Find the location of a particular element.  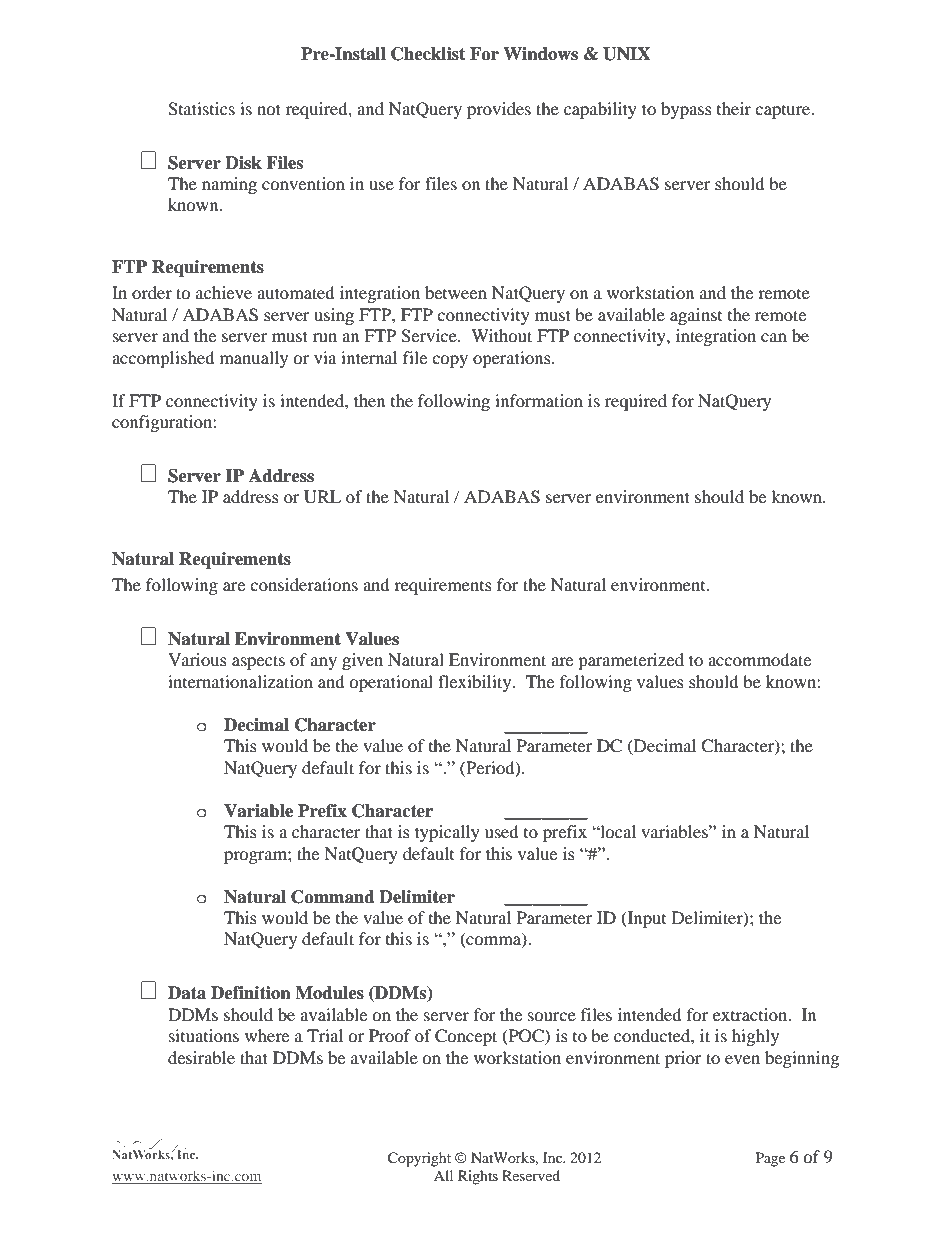

desirable is located at coordinates (201, 1057).
